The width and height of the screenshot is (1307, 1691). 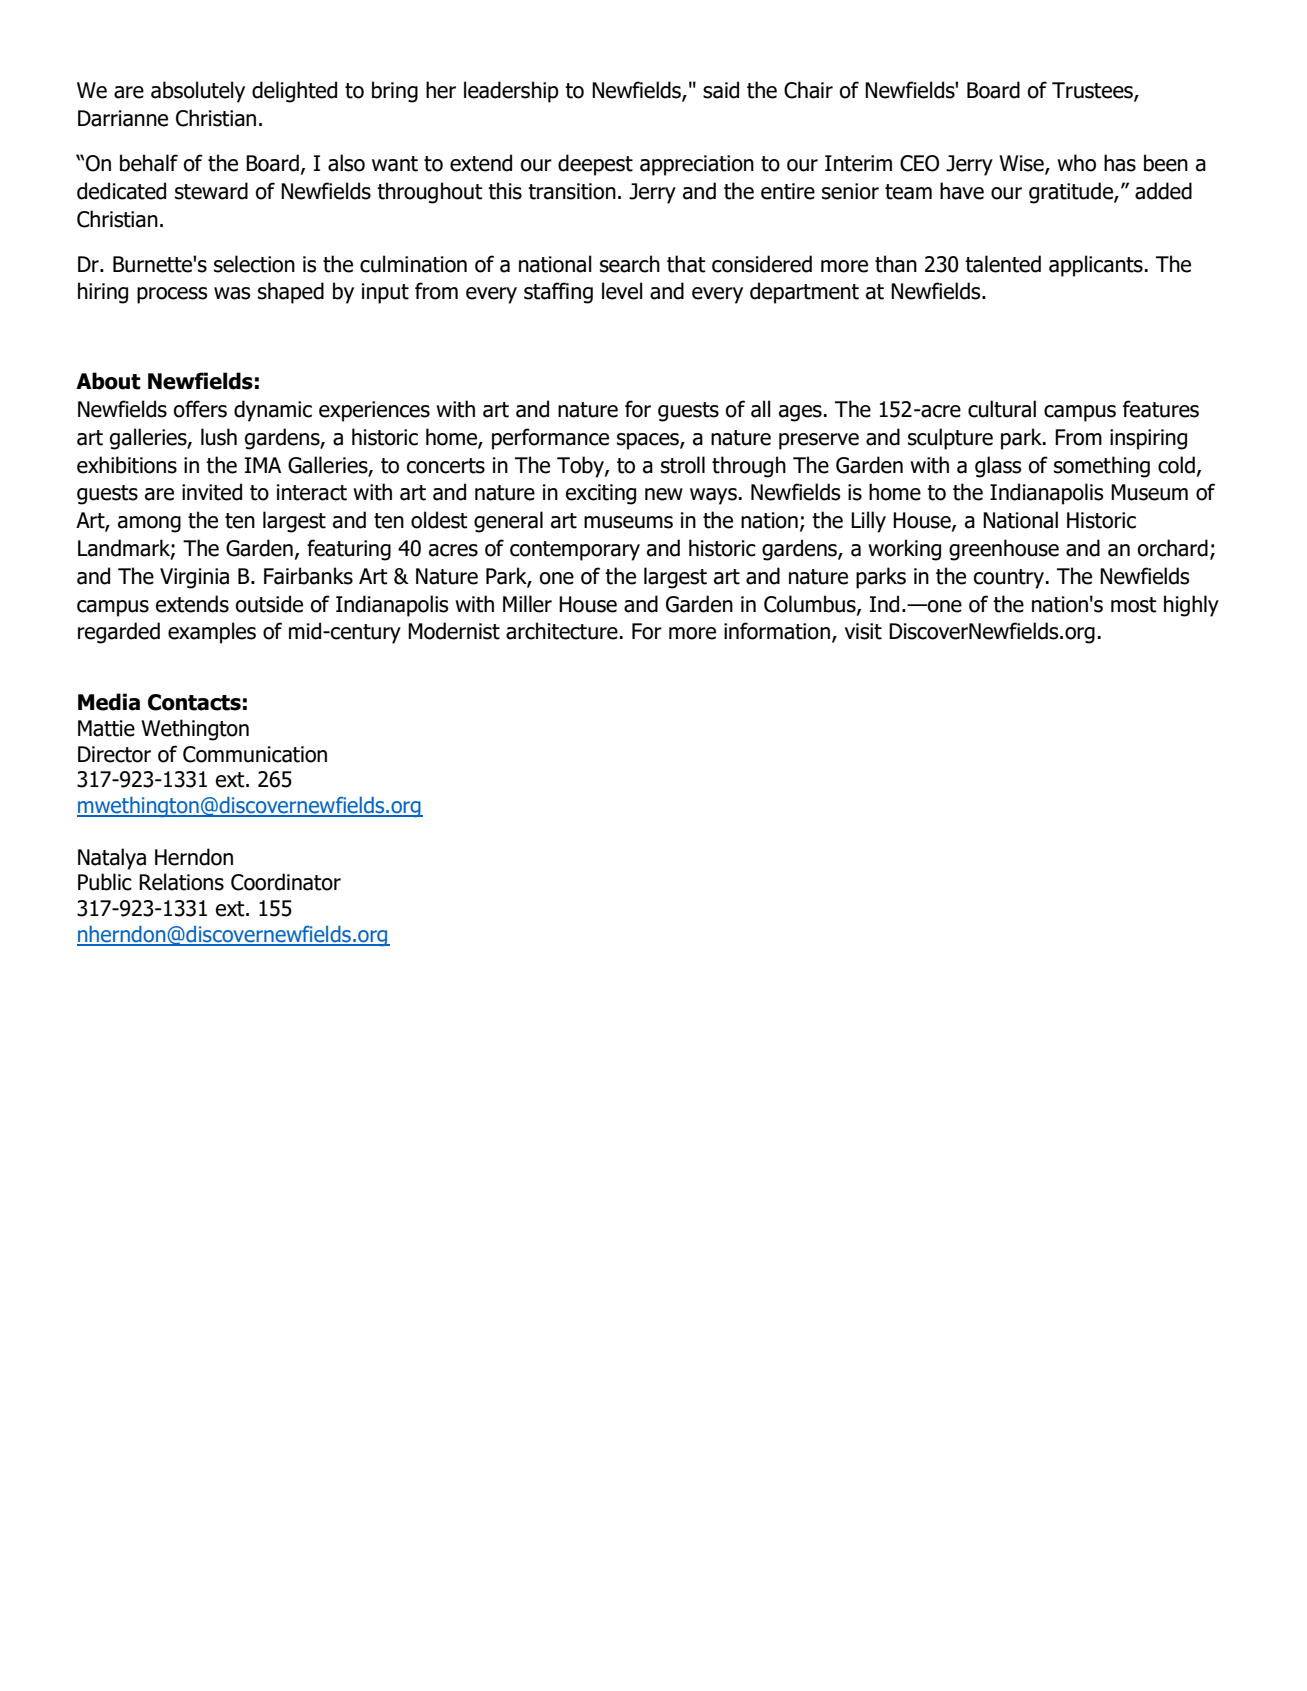 What do you see at coordinates (1093, 91) in the screenshot?
I see `Trustees` at bounding box center [1093, 91].
